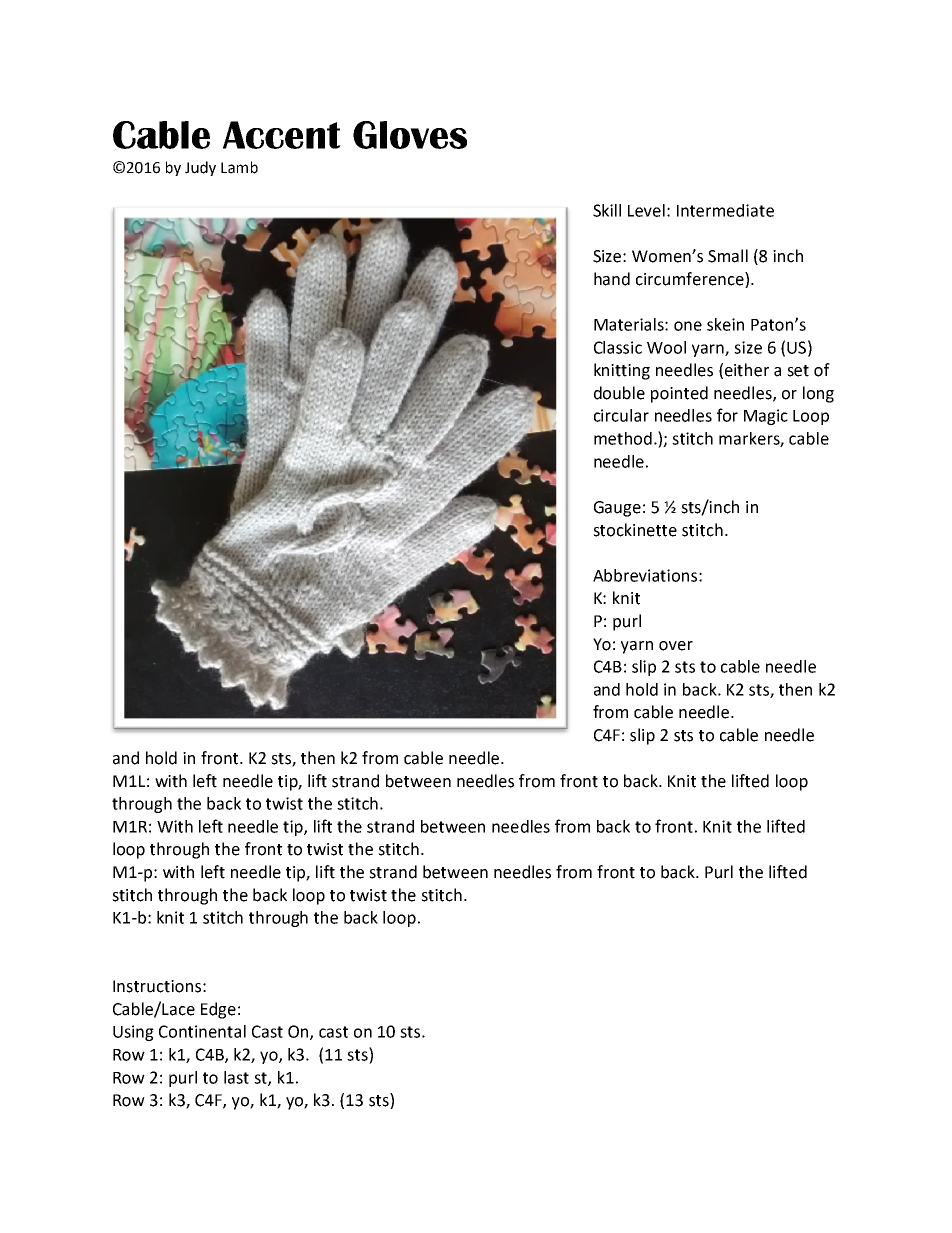 Image resolution: width=952 pixels, height=1233 pixels. What do you see at coordinates (676, 646) in the document?
I see `over` at bounding box center [676, 646].
